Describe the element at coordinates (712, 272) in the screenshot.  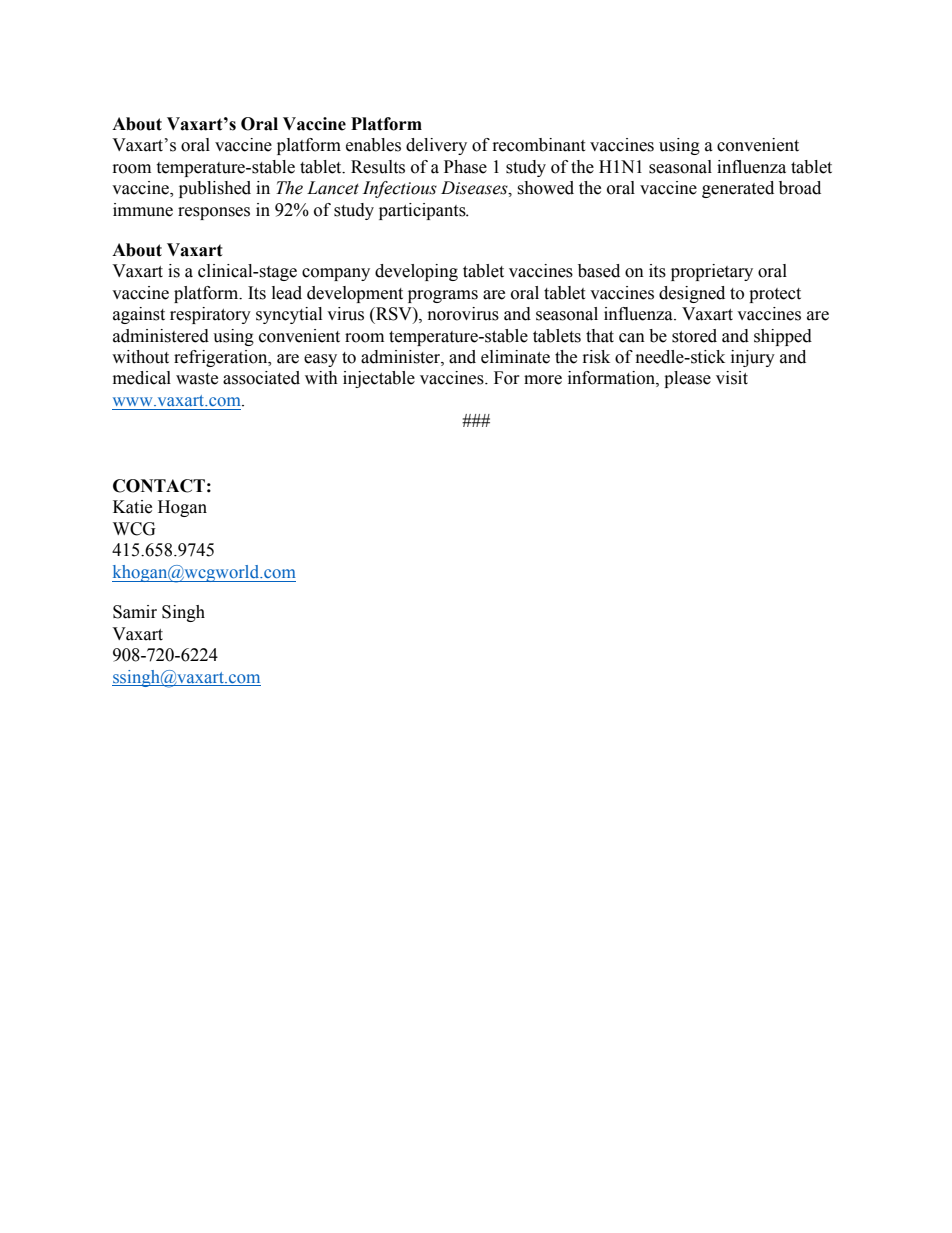
I see `proprietary` at that location.
